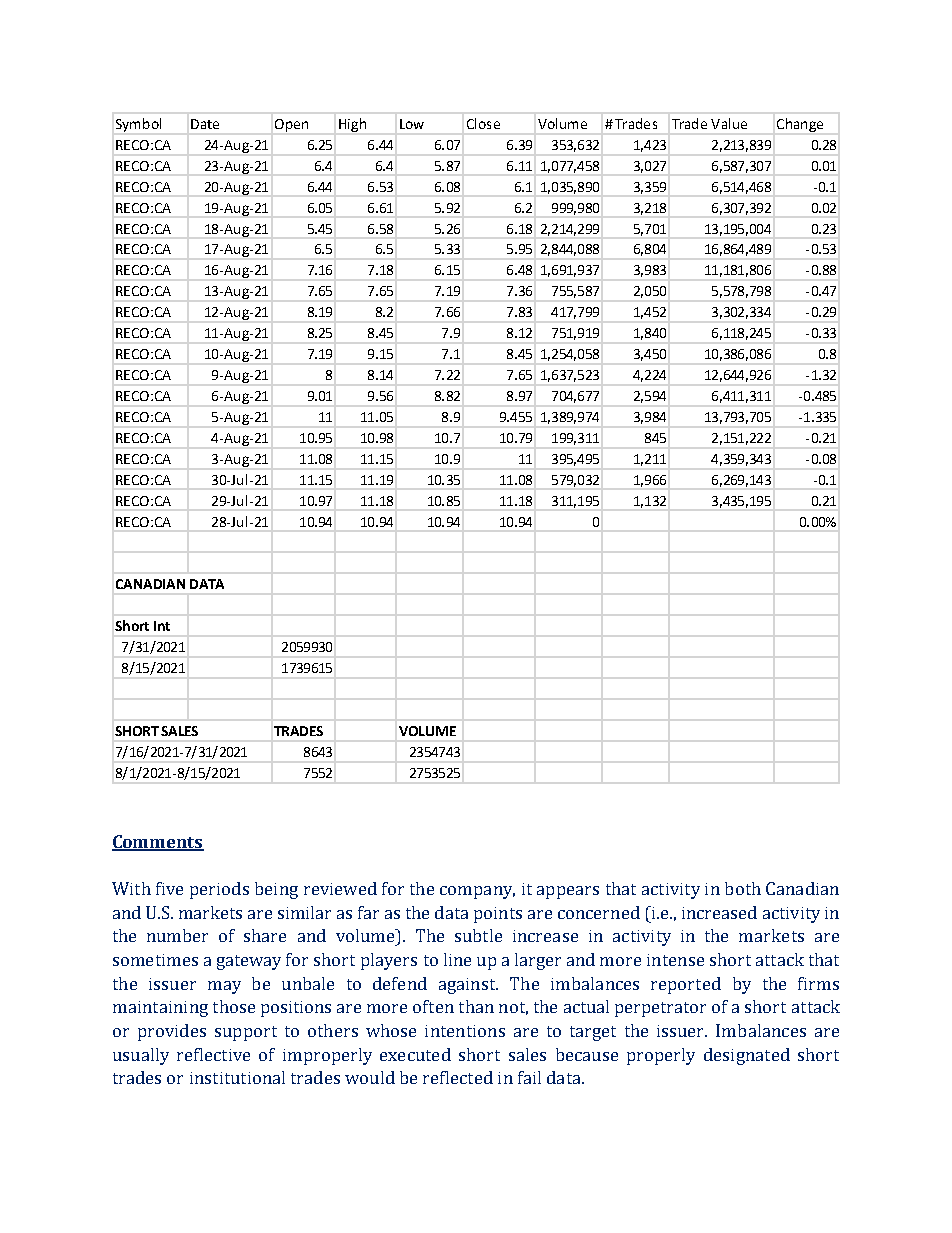  I want to click on both, so click(743, 888).
